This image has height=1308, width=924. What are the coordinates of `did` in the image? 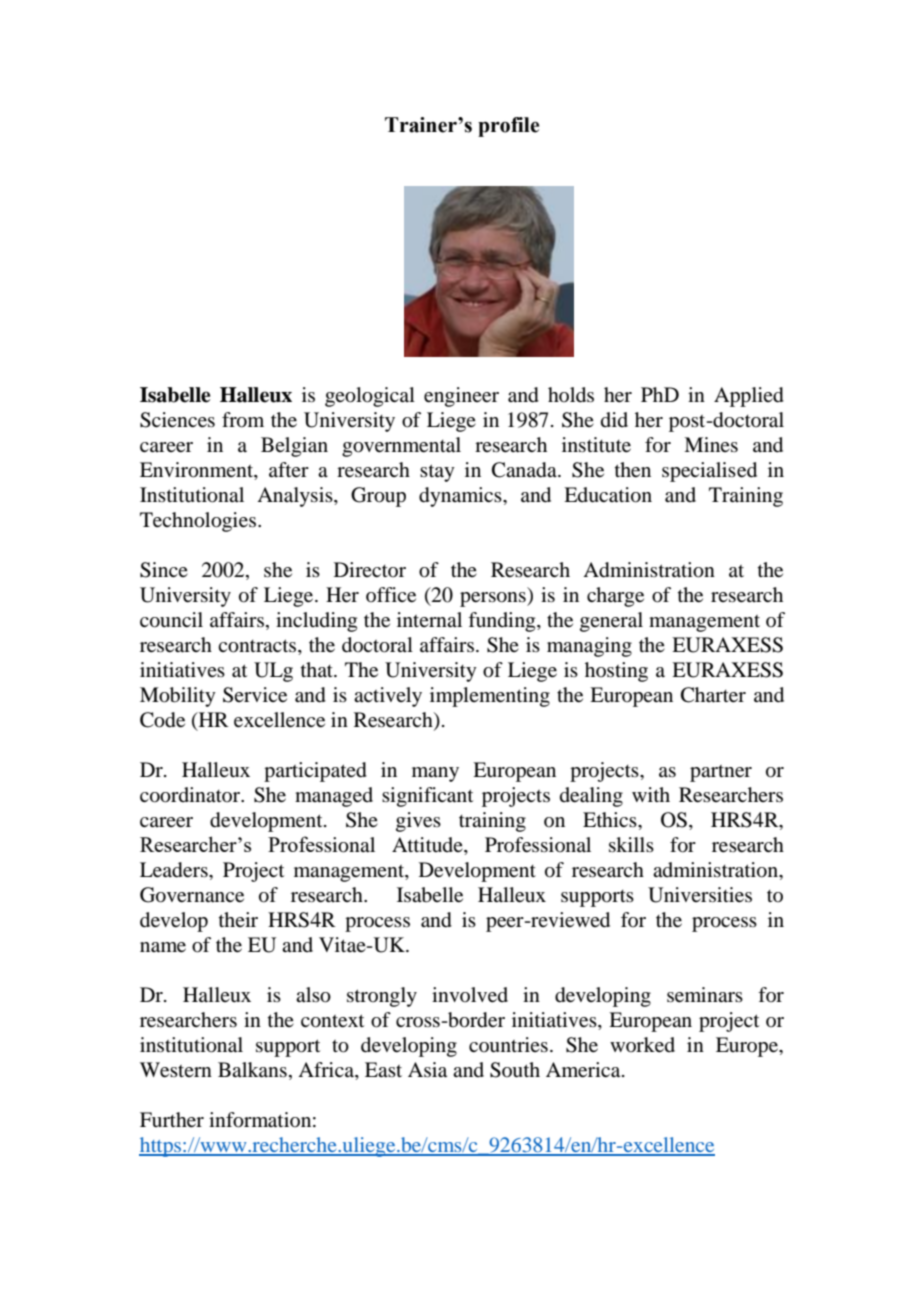 It's located at (614, 419).
